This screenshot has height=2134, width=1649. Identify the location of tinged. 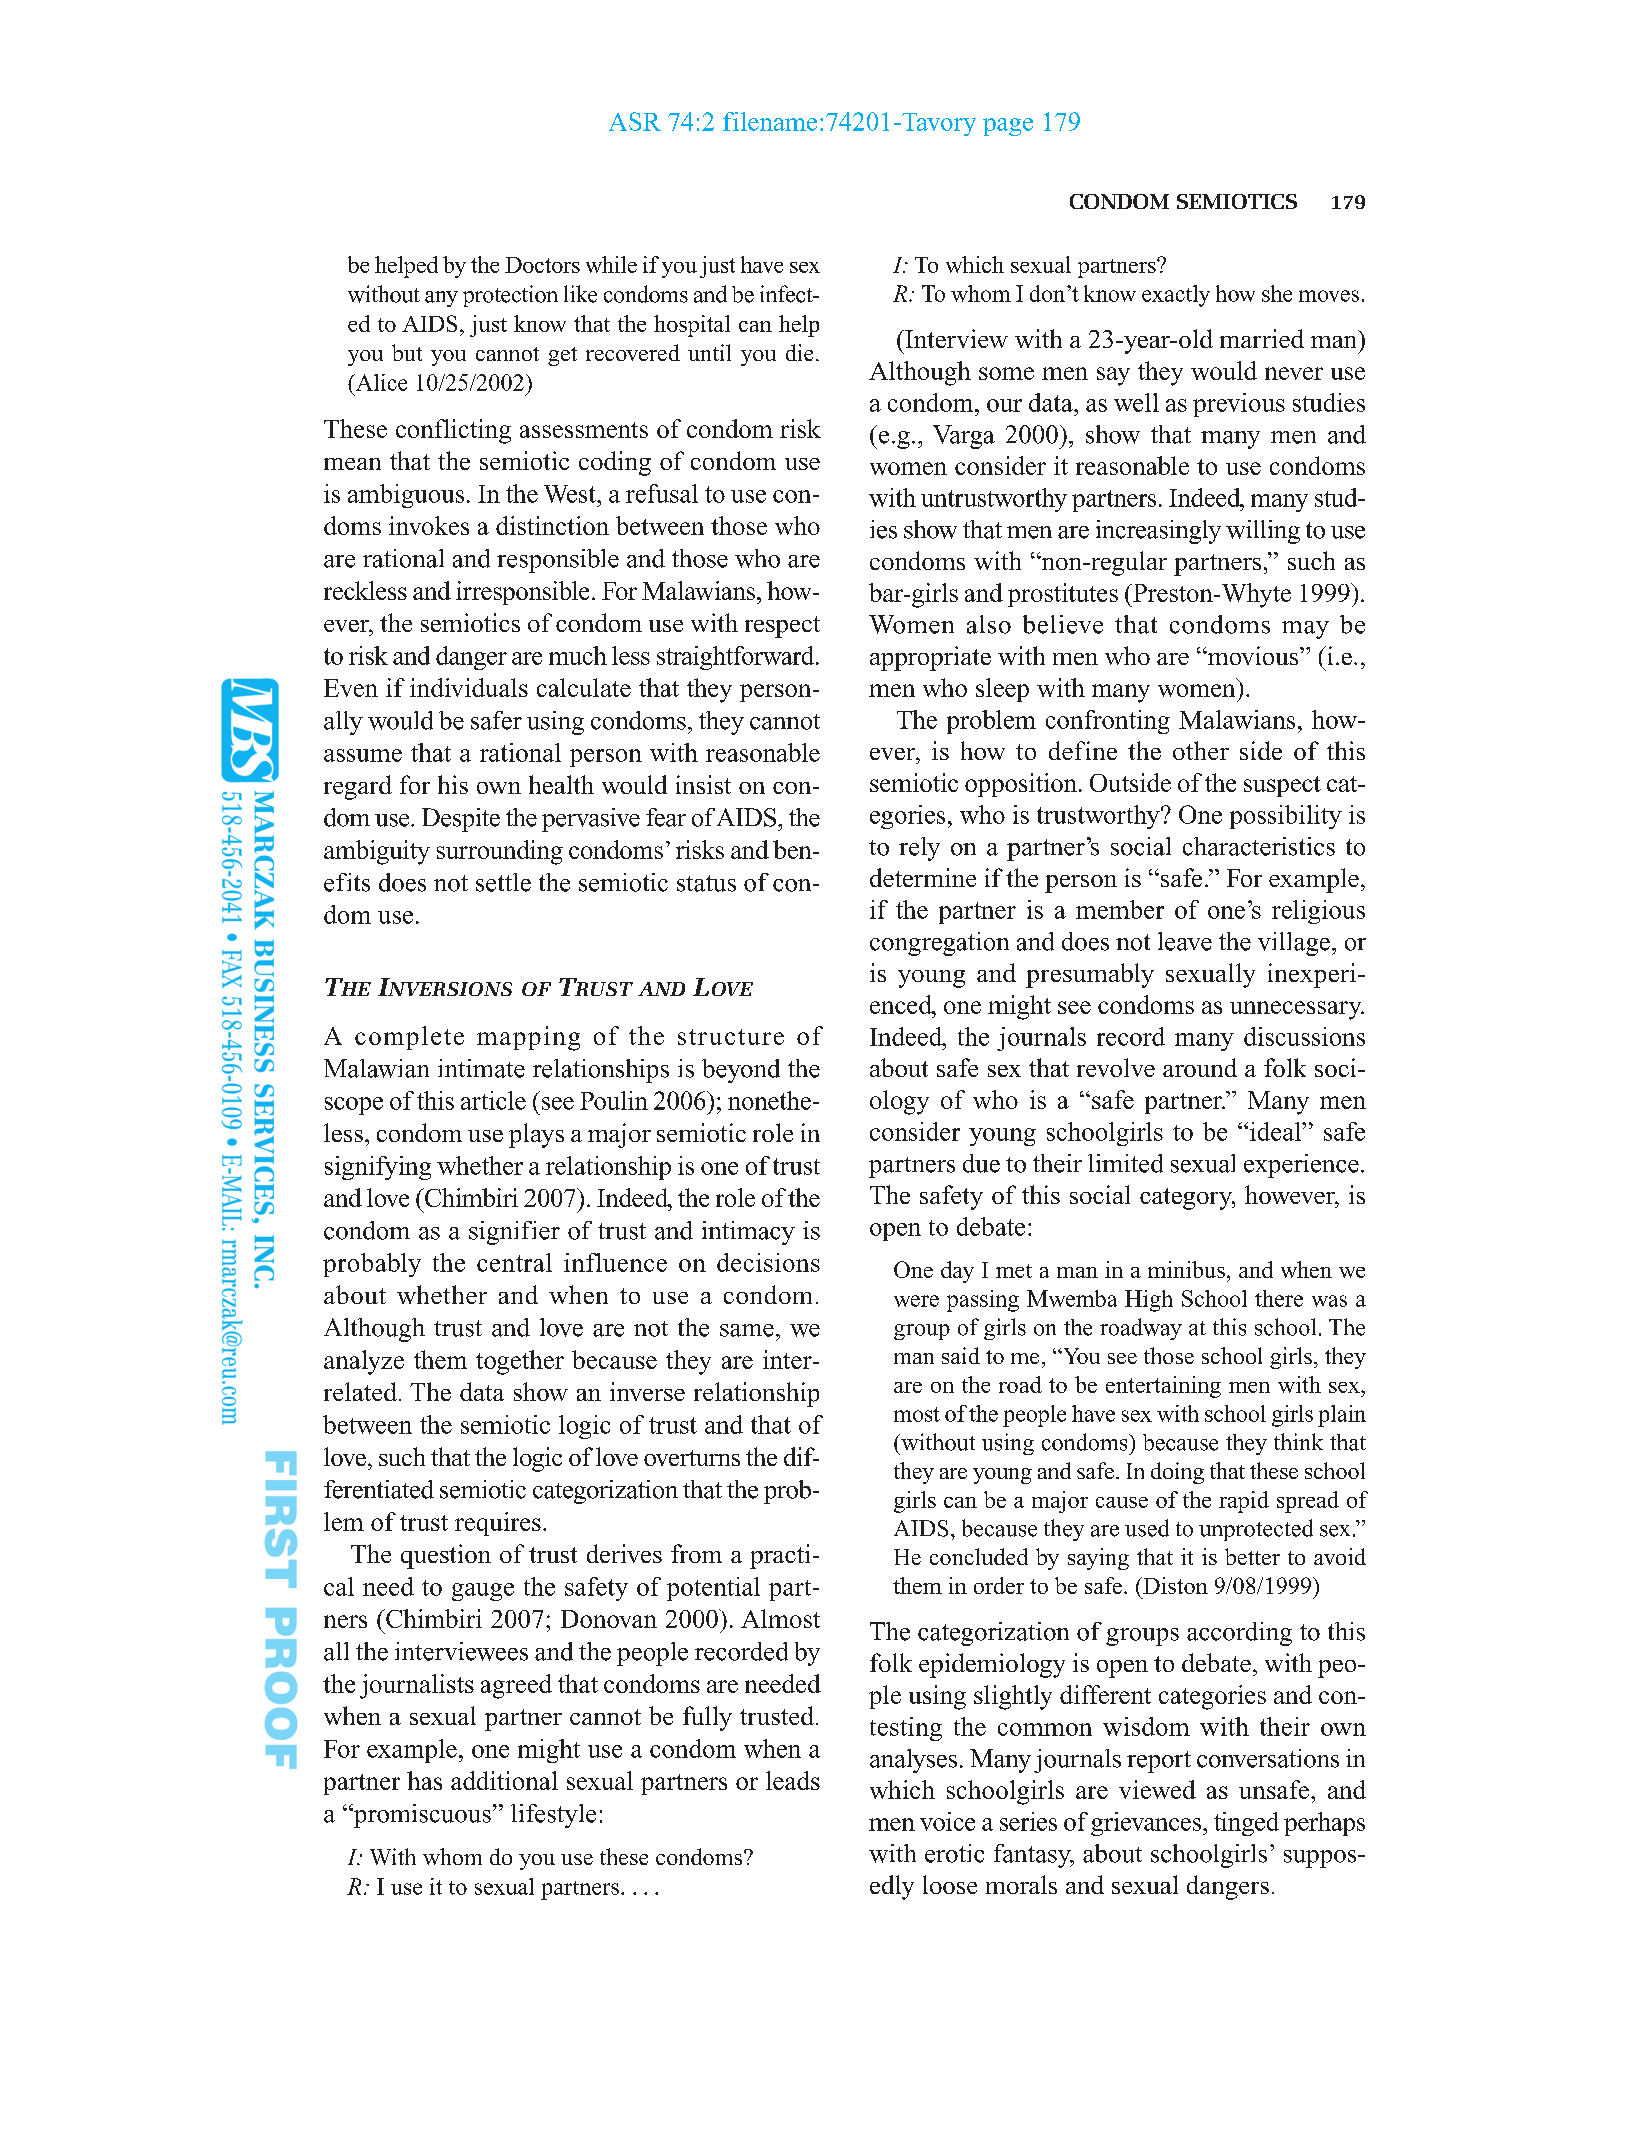
(1246, 1824).
